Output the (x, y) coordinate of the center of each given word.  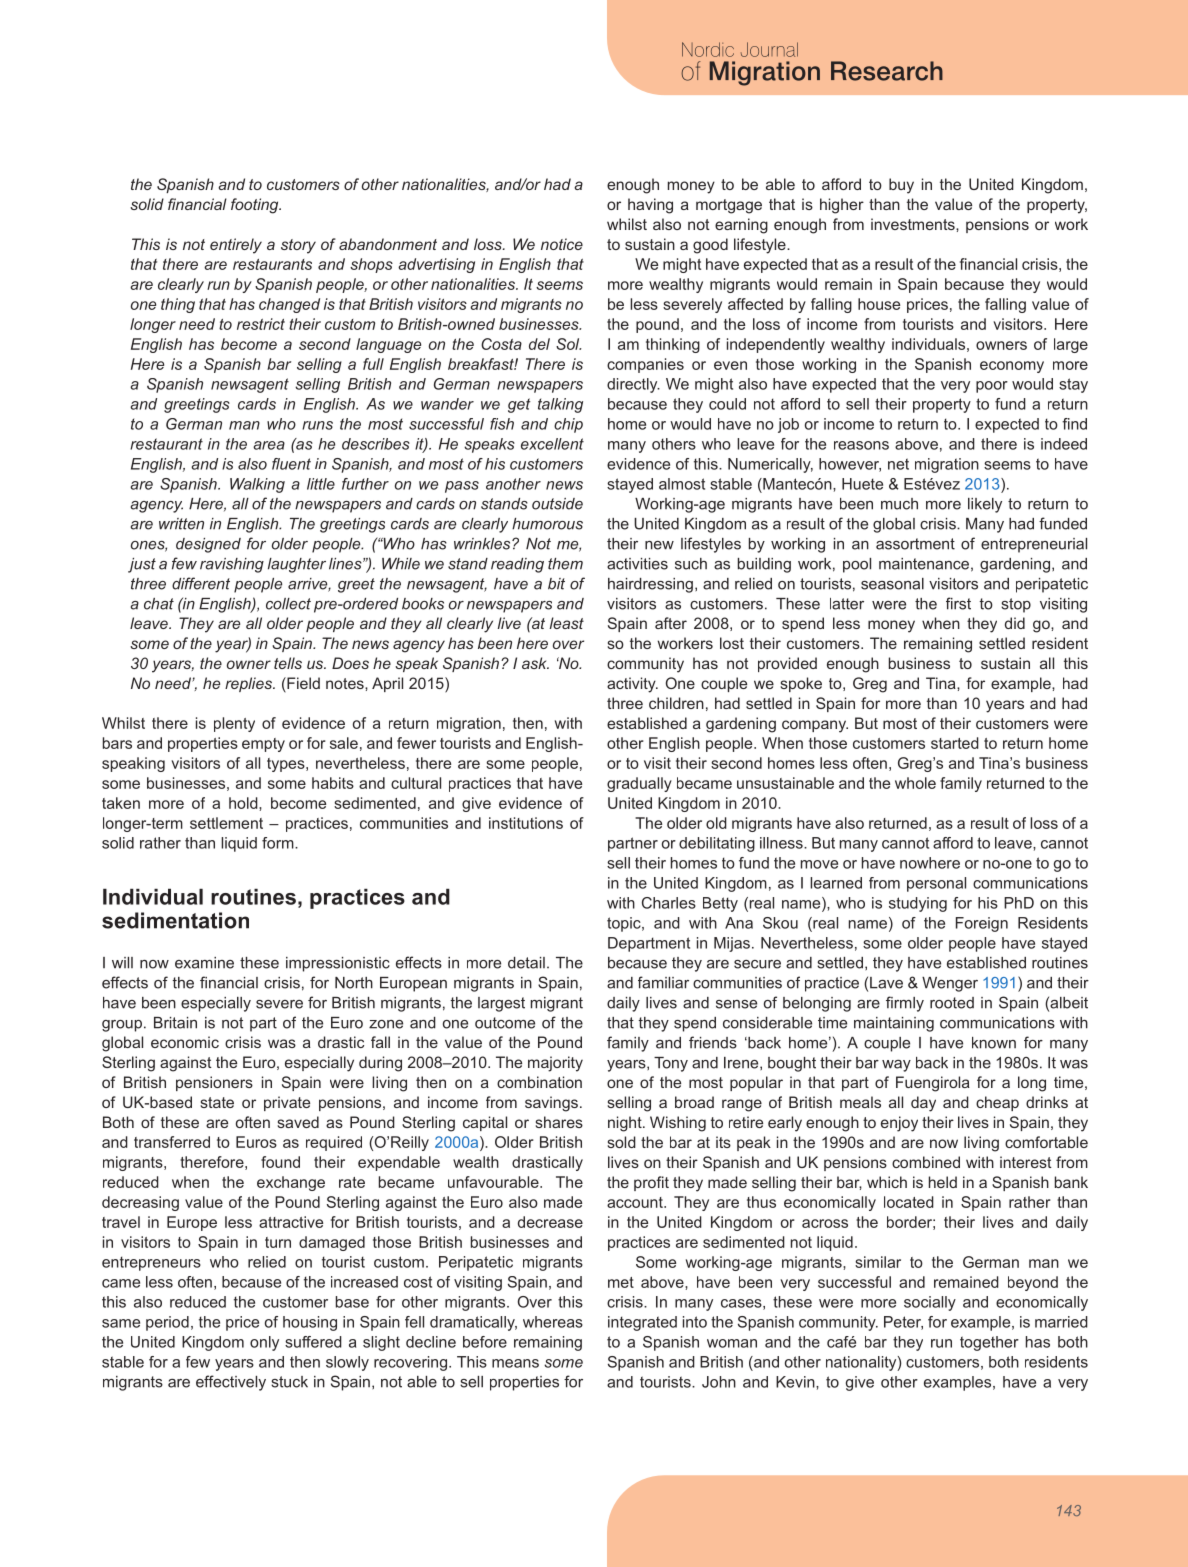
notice (562, 244)
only (264, 1343)
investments (914, 224)
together (989, 1343)
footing (256, 206)
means (515, 1363)
